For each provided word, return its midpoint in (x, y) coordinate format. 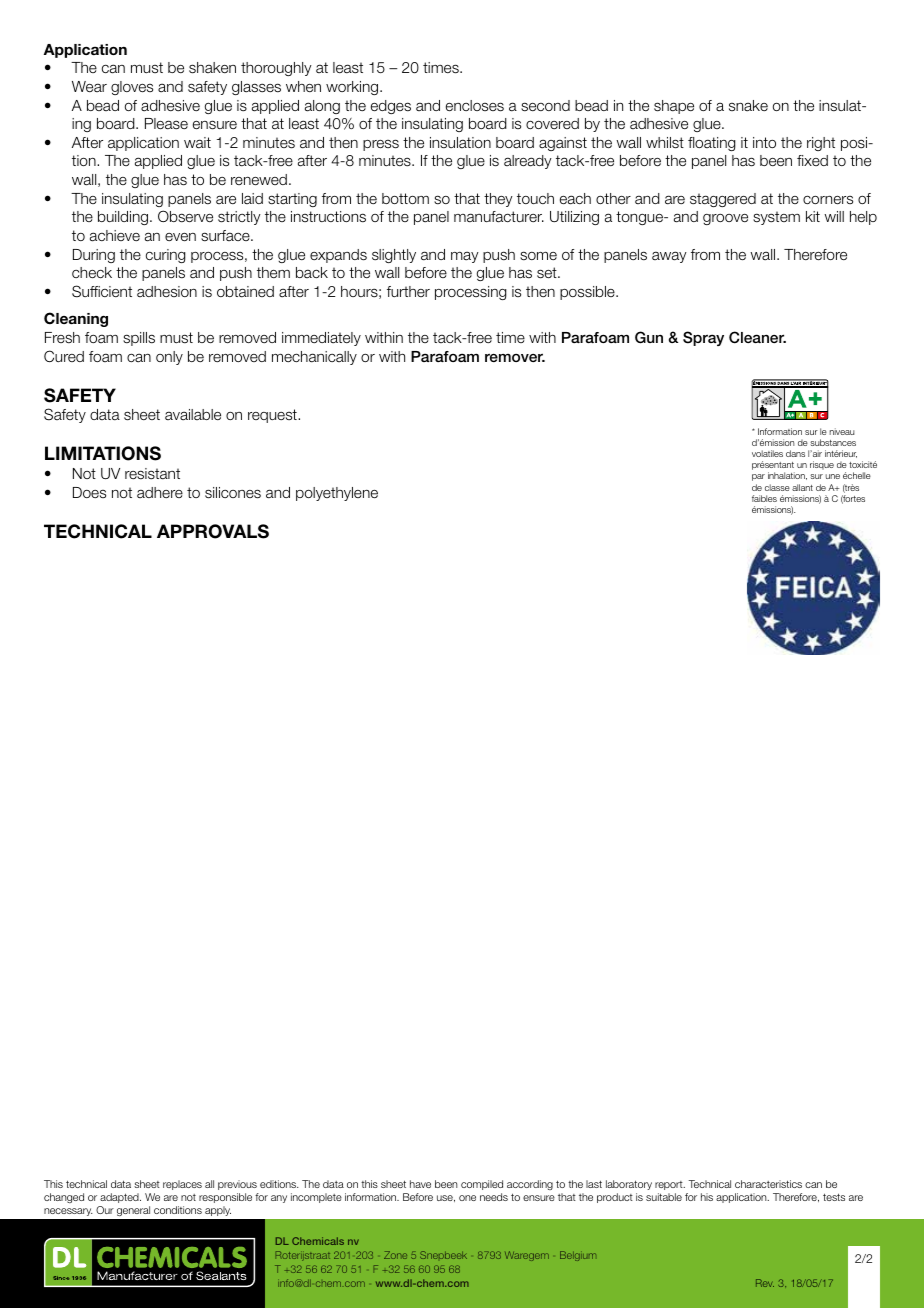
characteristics (768, 1184)
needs (494, 1197)
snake (748, 106)
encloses (475, 106)
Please (166, 124)
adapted (120, 1198)
